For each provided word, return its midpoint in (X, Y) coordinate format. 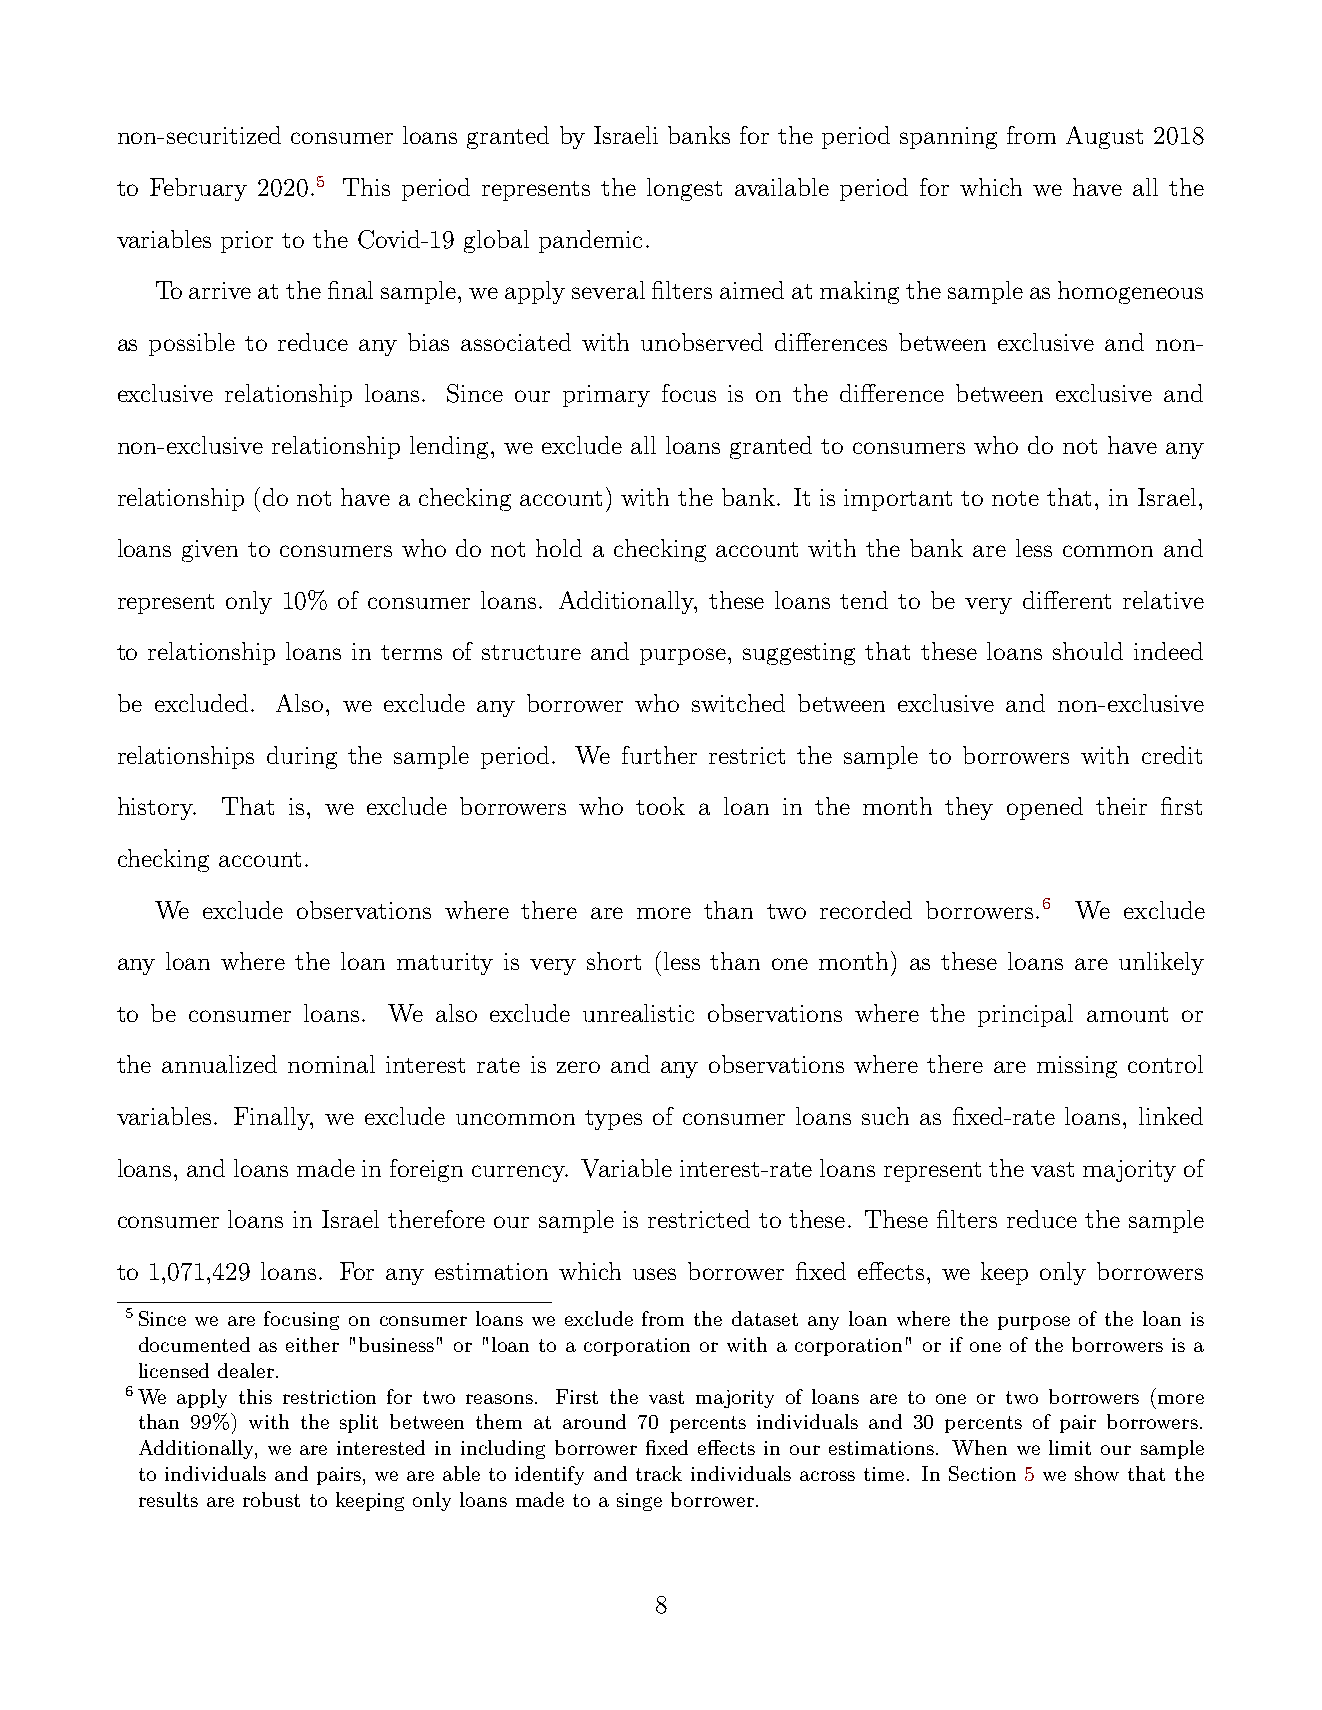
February (198, 189)
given (210, 551)
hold (559, 548)
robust (271, 1499)
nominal (331, 1064)
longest (684, 189)
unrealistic (638, 1013)
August (1104, 137)
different (1067, 600)
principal (1025, 1015)
